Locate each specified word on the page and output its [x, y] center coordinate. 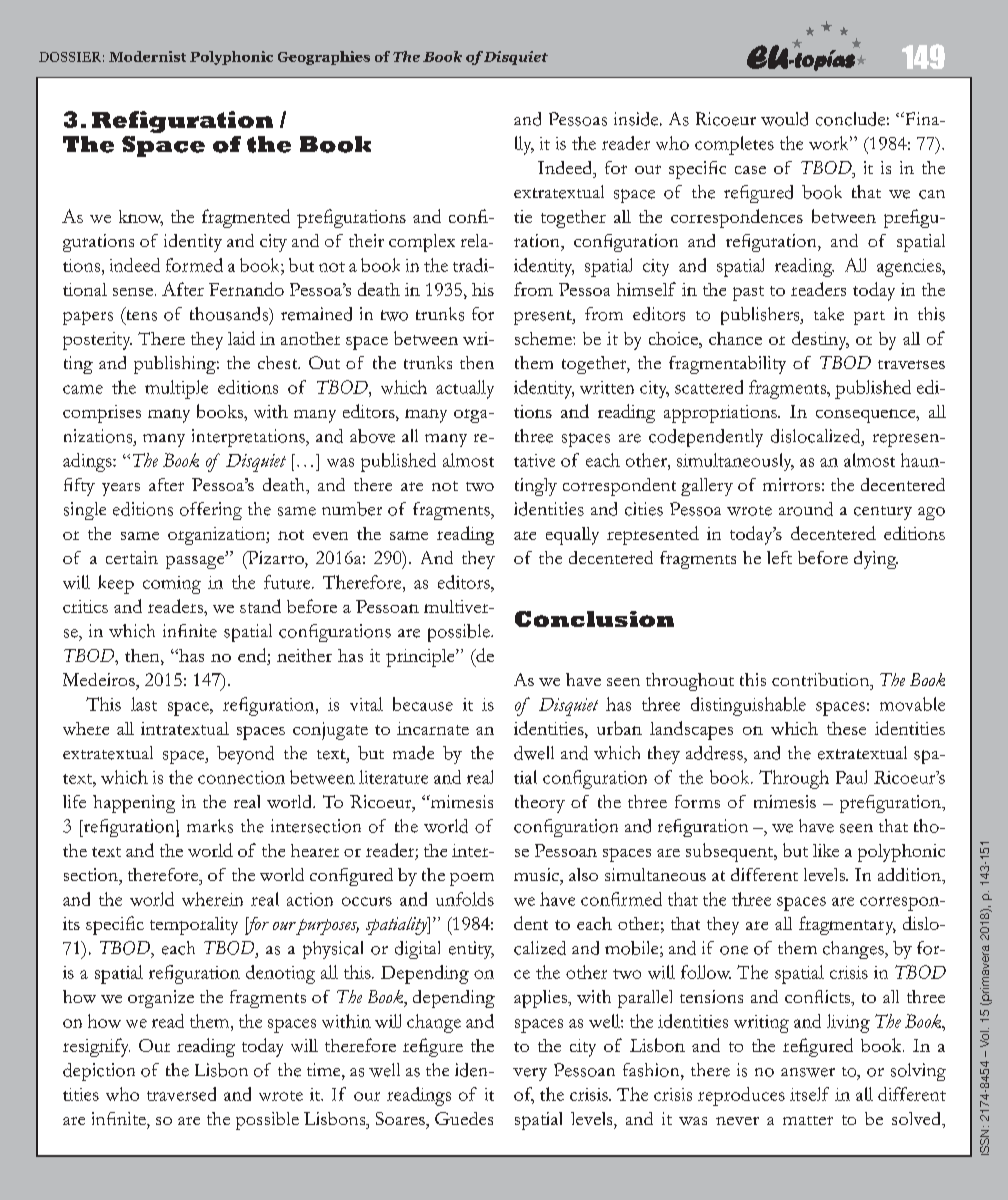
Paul [851, 777]
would [784, 119]
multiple [176, 389]
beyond [245, 755]
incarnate [433, 728]
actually [465, 389]
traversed [181, 1094]
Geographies [324, 58]
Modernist [147, 56]
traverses [911, 364]
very [530, 1074]
